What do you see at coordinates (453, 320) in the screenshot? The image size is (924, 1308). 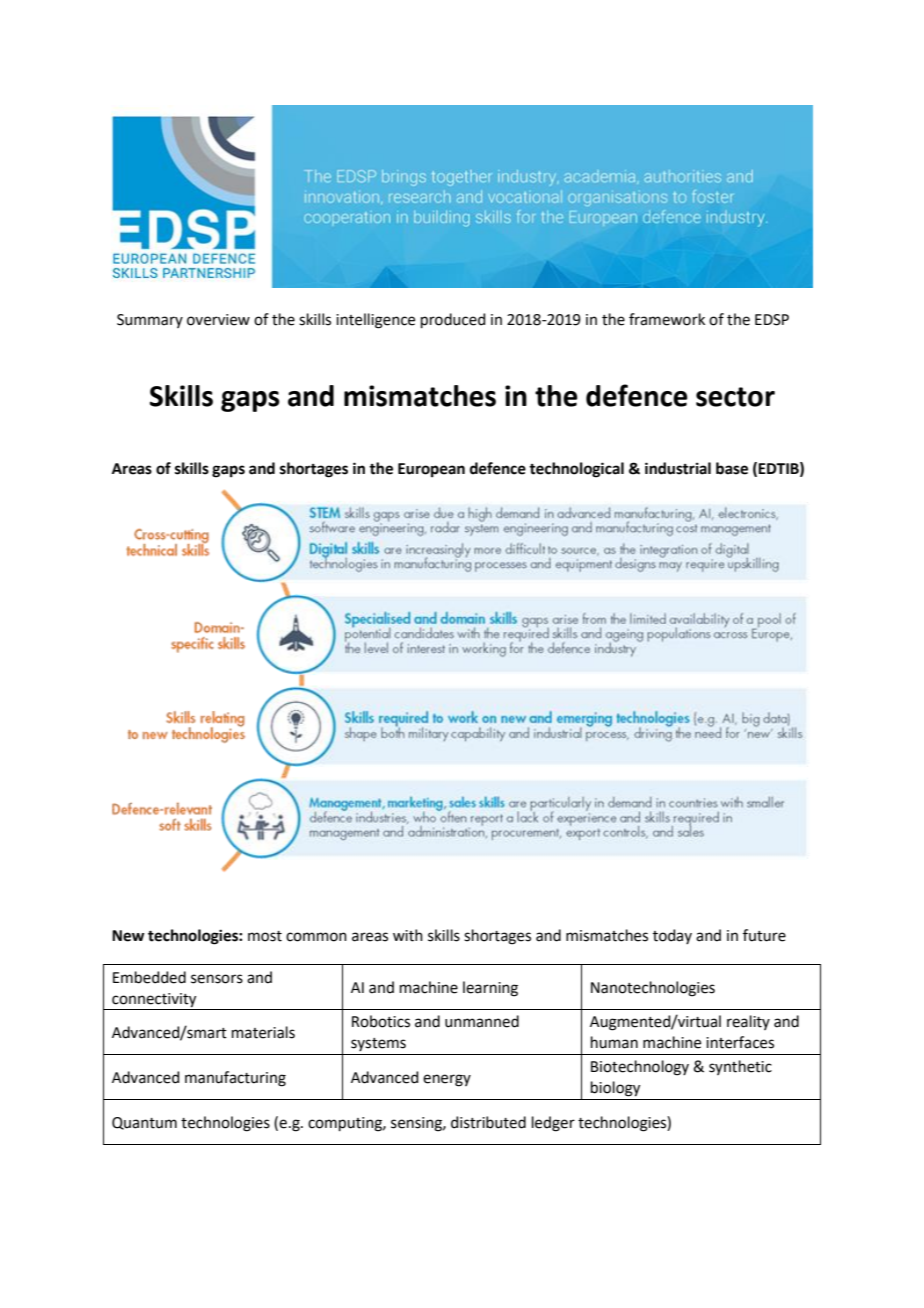 I see `produced` at bounding box center [453, 320].
